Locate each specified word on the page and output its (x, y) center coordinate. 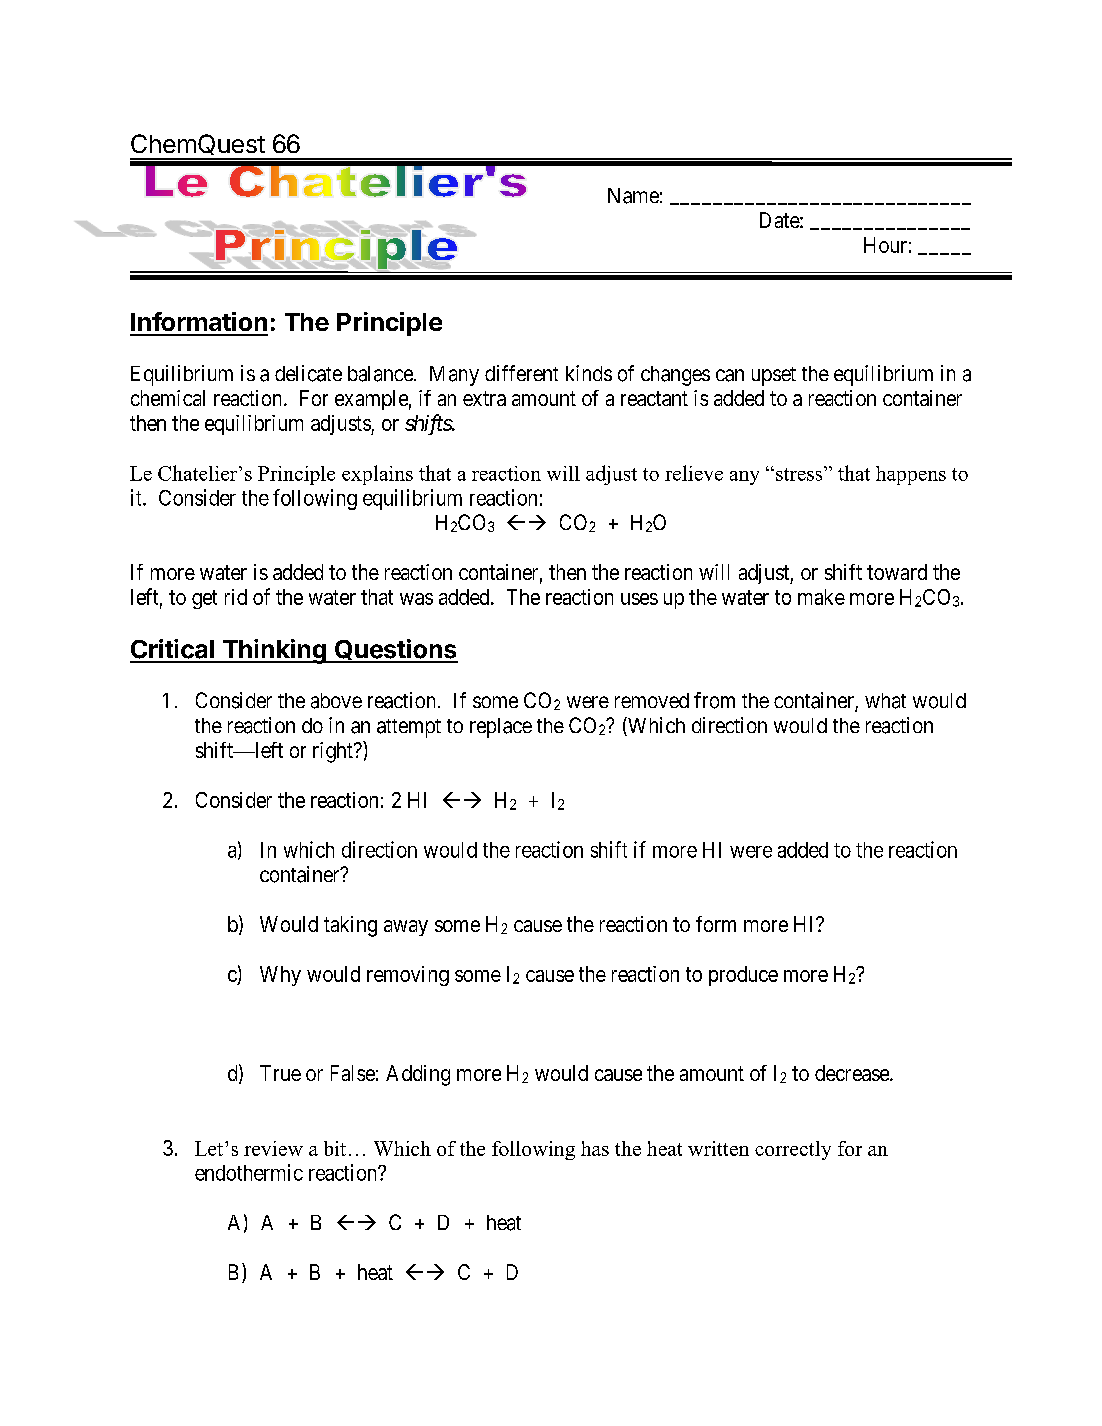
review (273, 1148)
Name (633, 196)
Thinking (274, 651)
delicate (308, 373)
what (885, 701)
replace (501, 728)
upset (774, 376)
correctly (793, 1150)
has (595, 1148)
